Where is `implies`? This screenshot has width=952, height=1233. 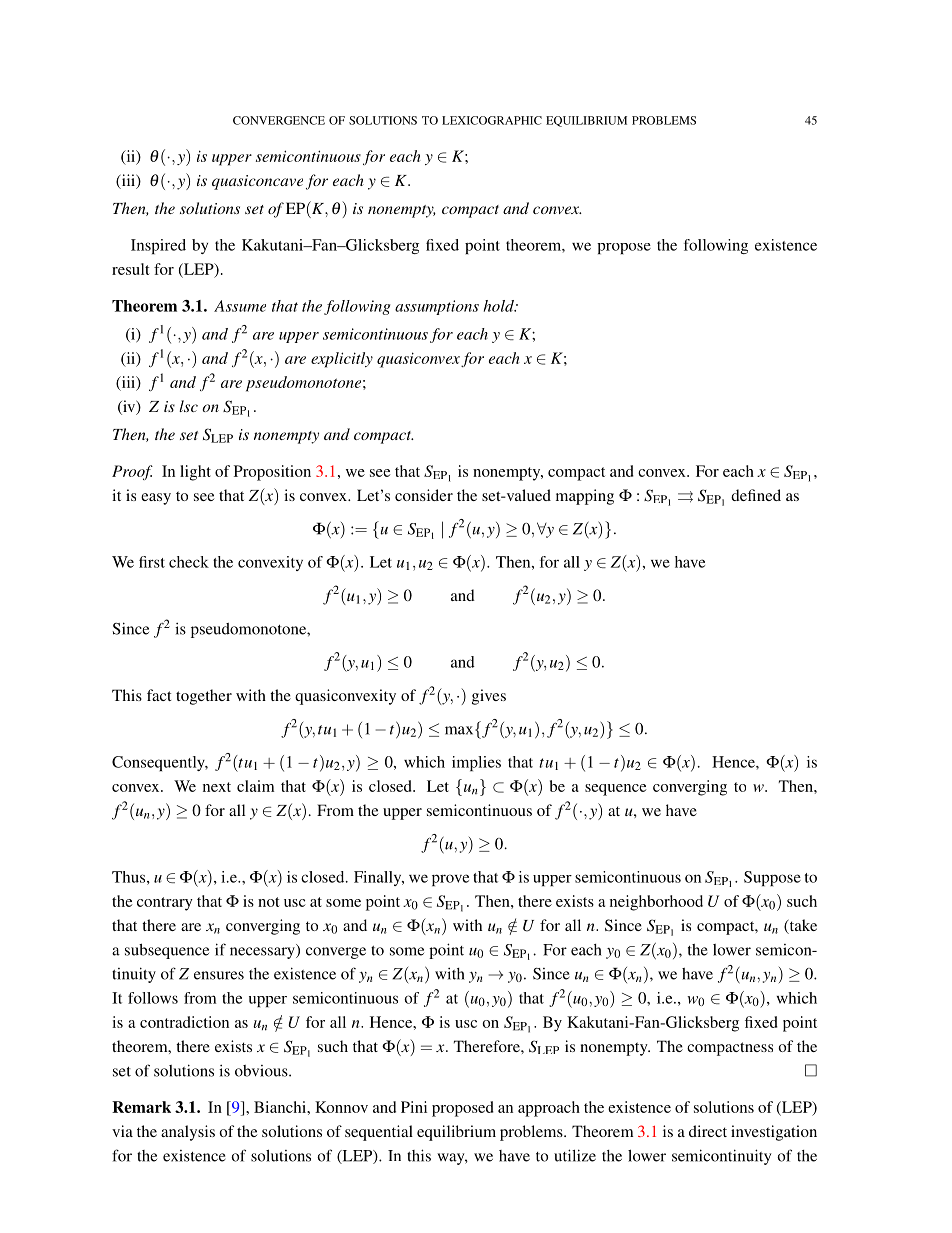
implies is located at coordinates (476, 763).
